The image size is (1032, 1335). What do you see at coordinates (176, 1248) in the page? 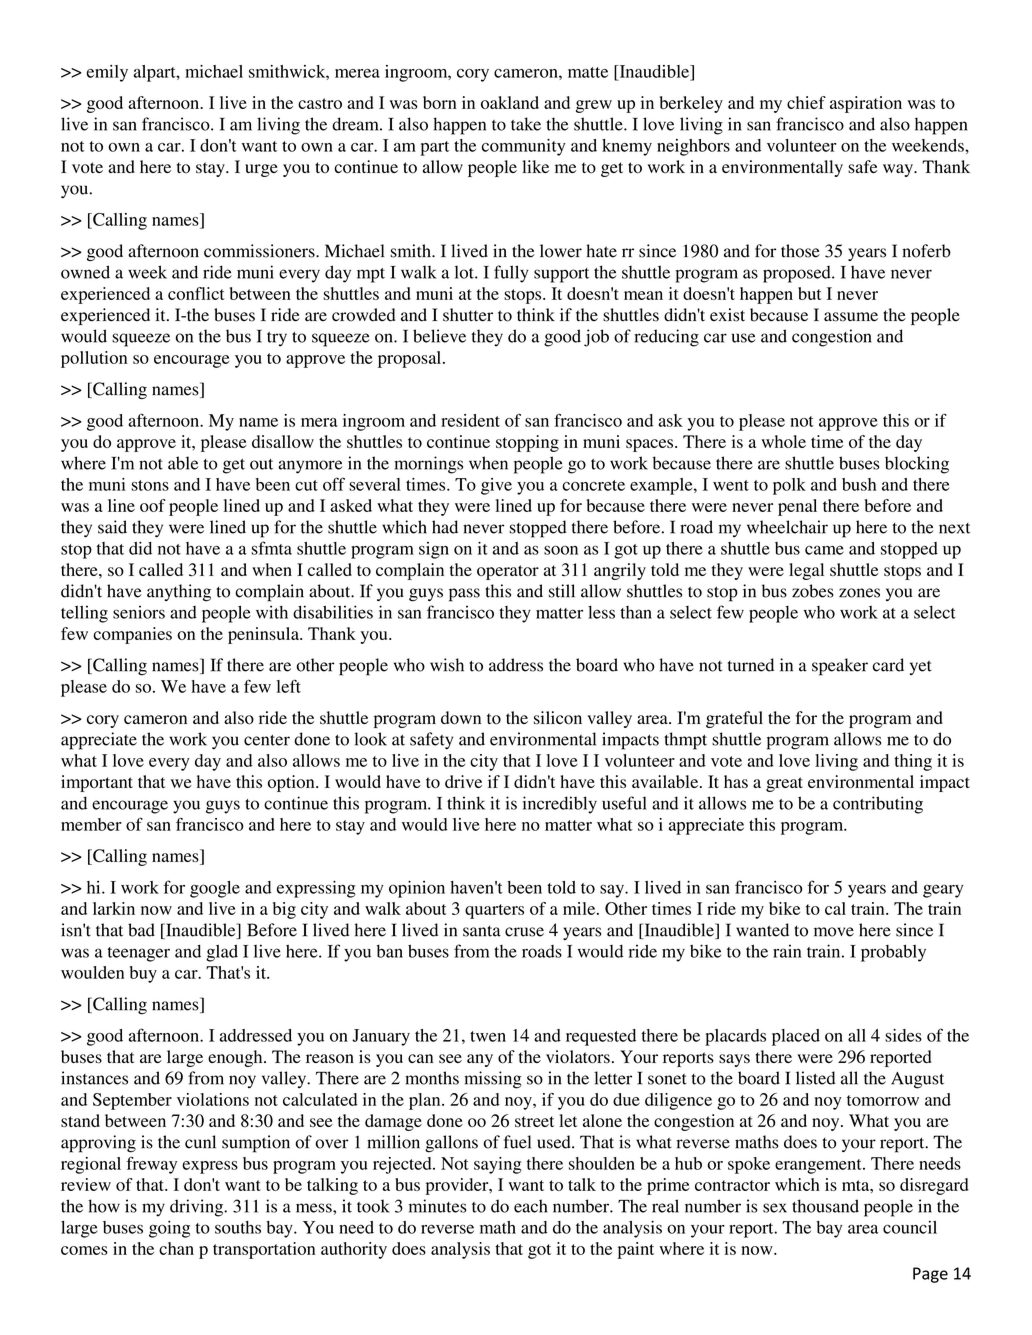
I see `chan` at bounding box center [176, 1248].
